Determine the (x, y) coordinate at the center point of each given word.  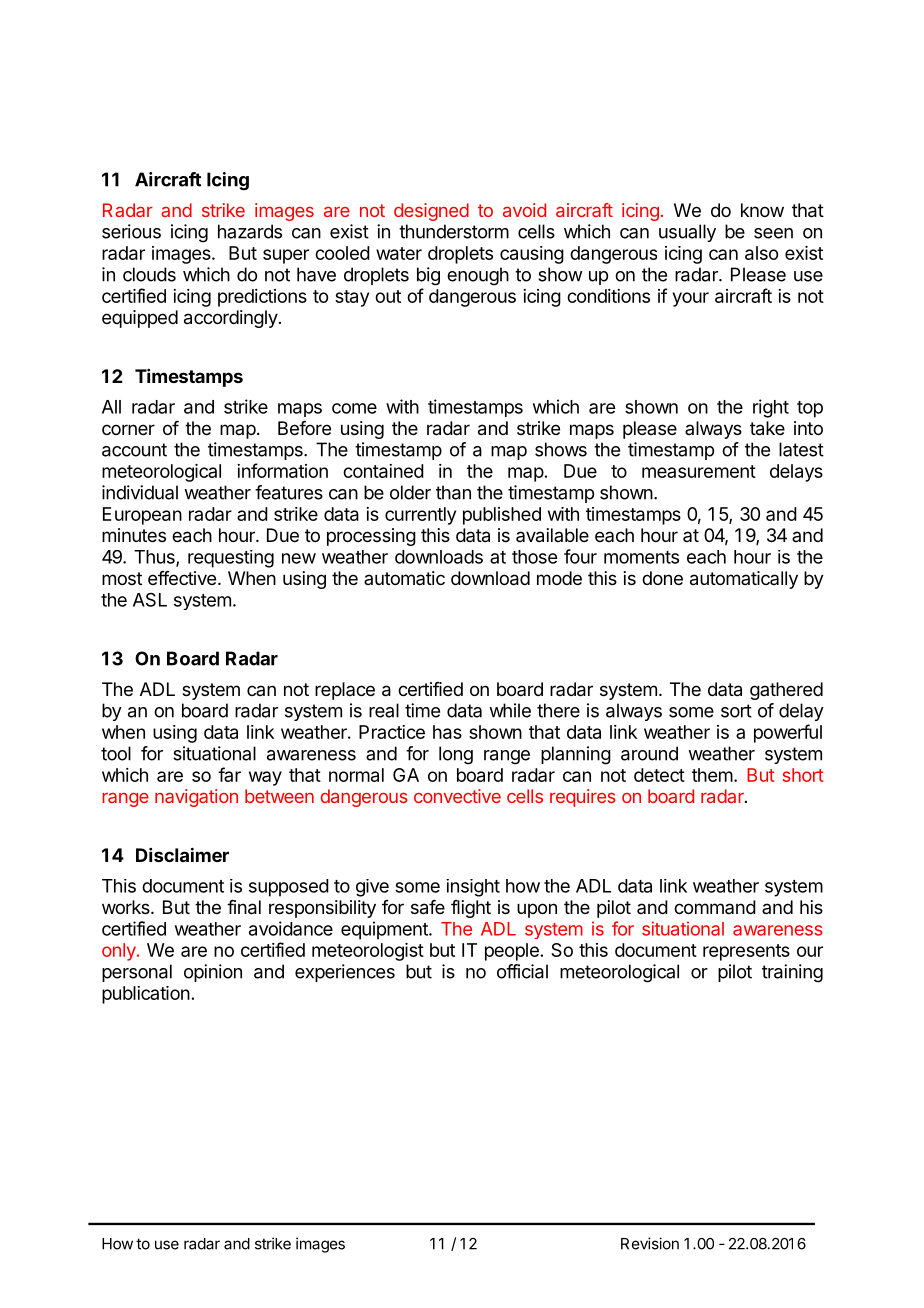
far (229, 774)
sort (736, 711)
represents (746, 952)
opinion (213, 973)
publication (146, 995)
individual (140, 492)
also (761, 253)
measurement (699, 471)
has (447, 732)
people (512, 952)
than (453, 492)
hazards (250, 231)
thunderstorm (454, 231)
